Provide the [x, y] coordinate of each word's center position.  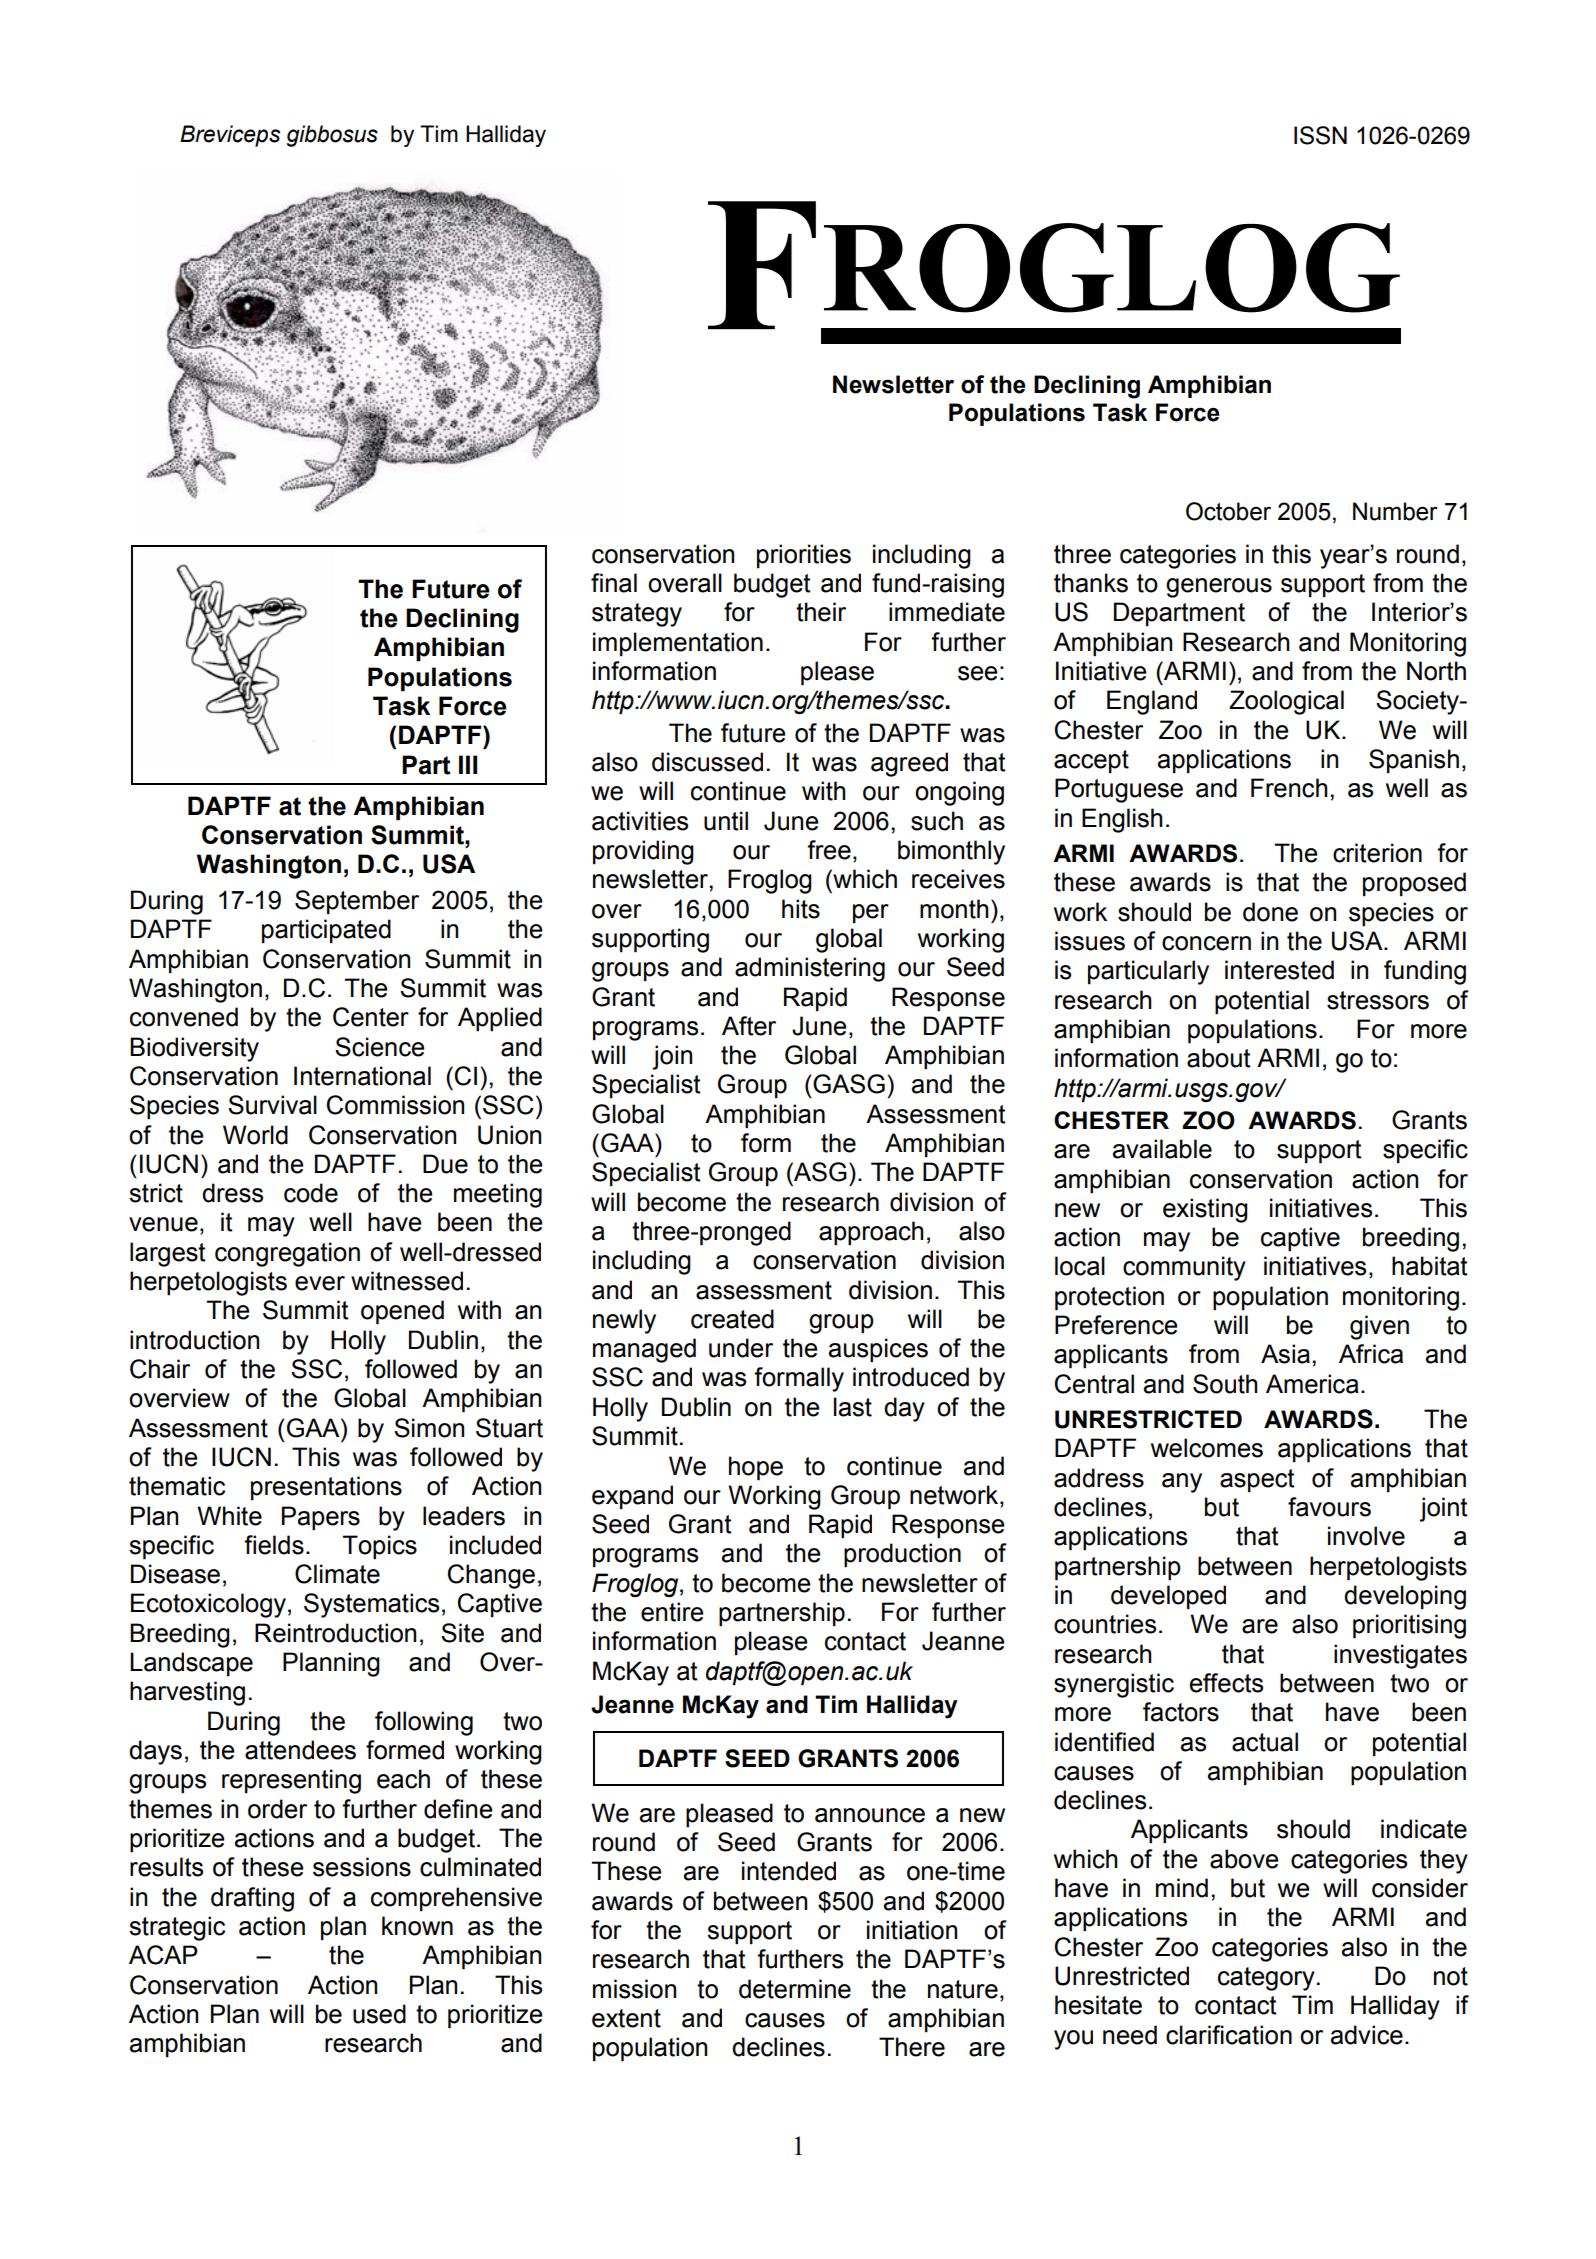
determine [795, 1989]
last [853, 1407]
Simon [429, 1428]
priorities [804, 556]
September [357, 902]
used [379, 2014]
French [1289, 788]
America [1312, 1384]
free [829, 850]
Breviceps [230, 136]
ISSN [1320, 135]
